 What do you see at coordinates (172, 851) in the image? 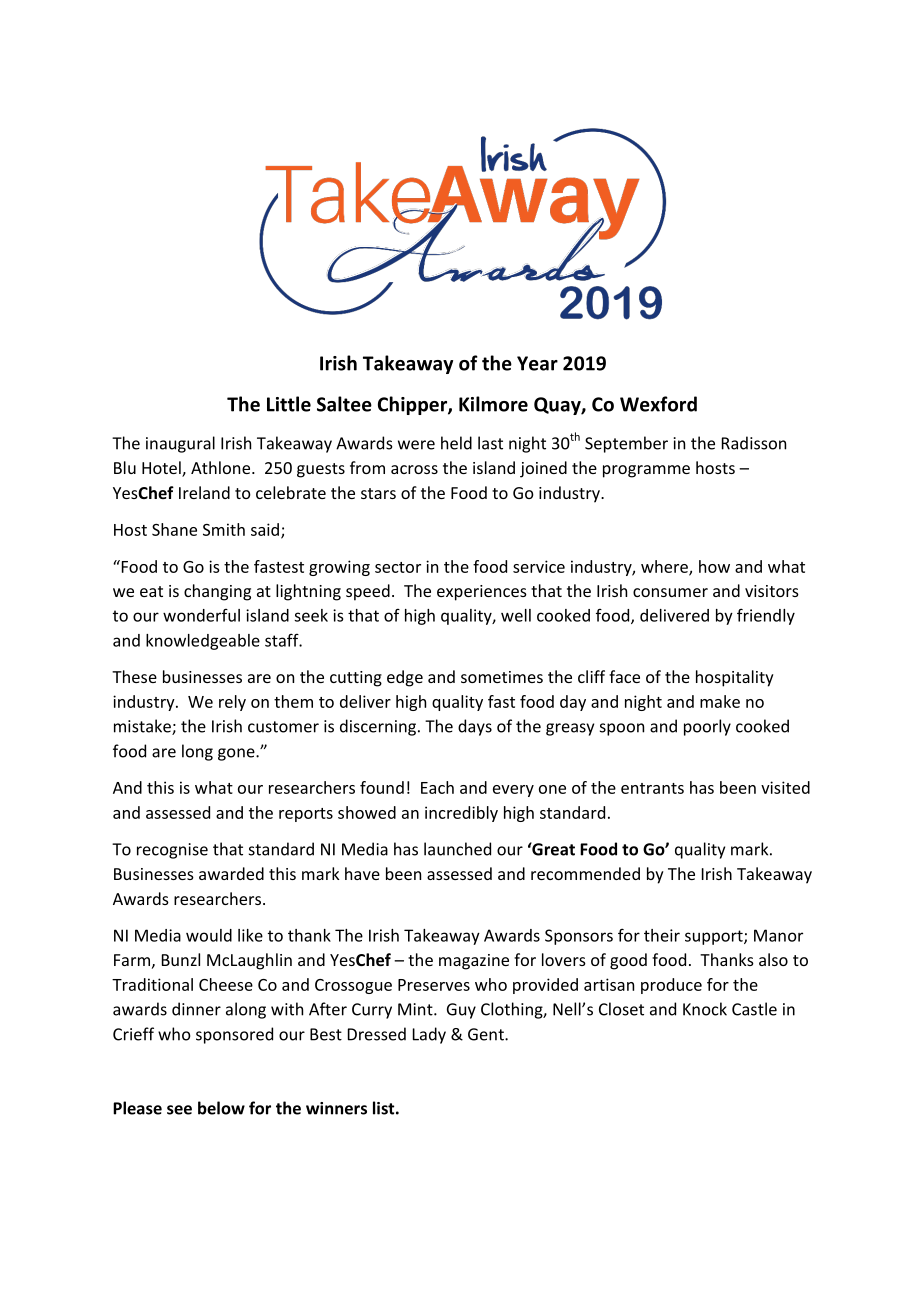
I see `recognise` at bounding box center [172, 851].
